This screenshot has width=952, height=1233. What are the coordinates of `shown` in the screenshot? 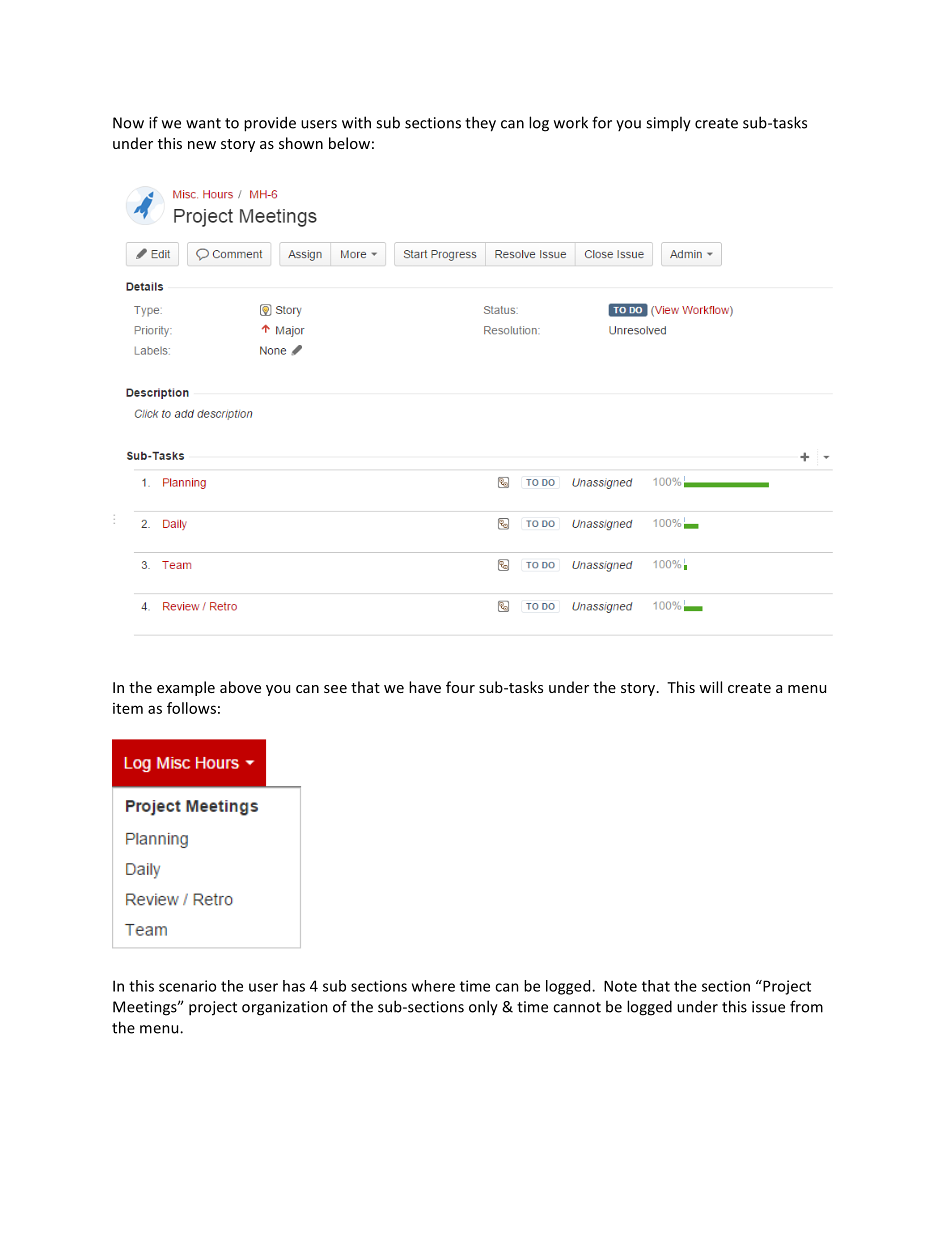 It's located at (301, 143).
